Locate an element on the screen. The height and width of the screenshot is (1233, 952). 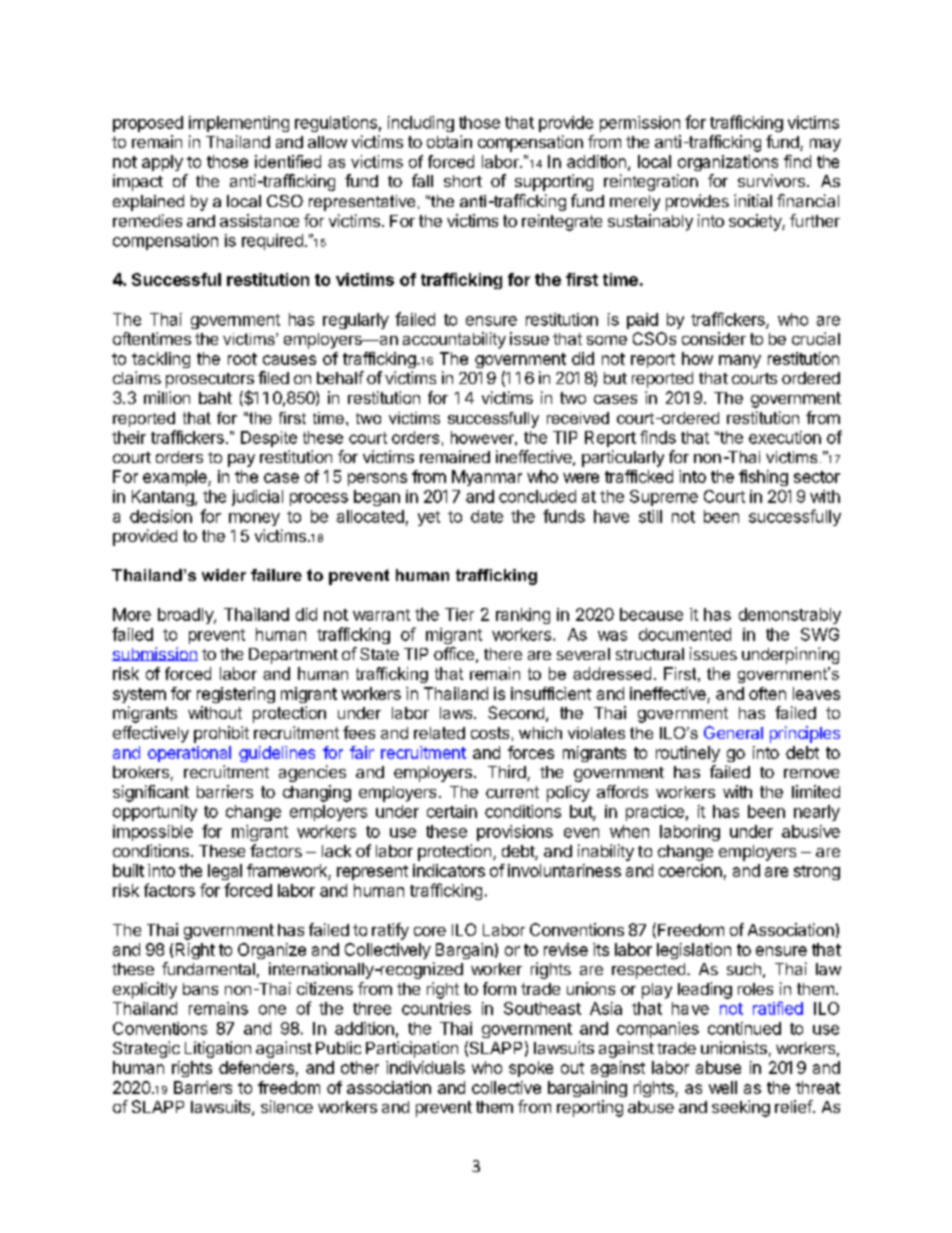
implementing is located at coordinates (239, 124).
